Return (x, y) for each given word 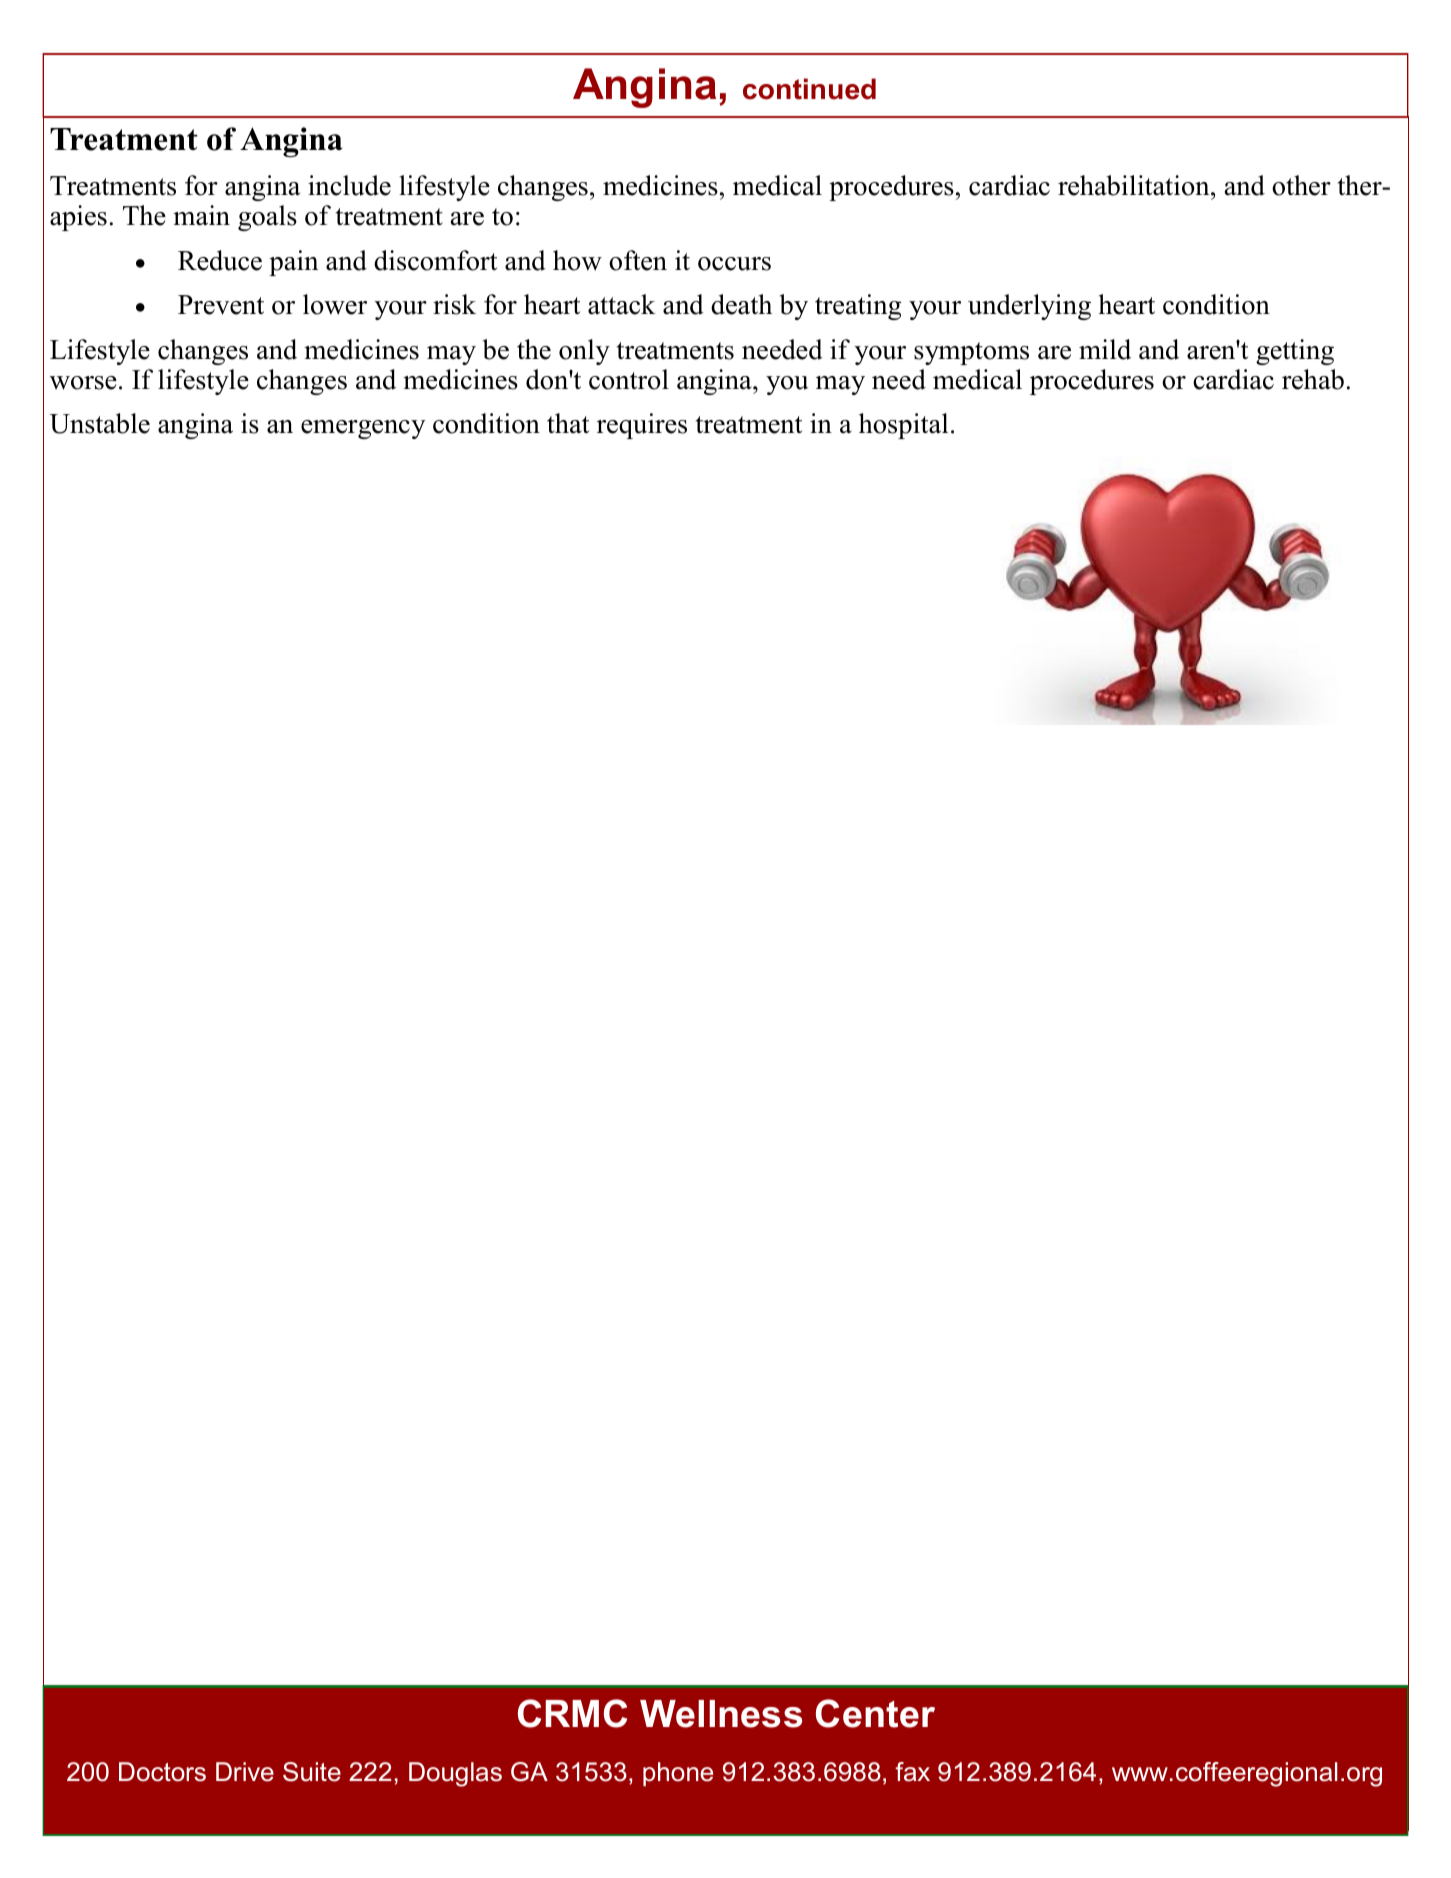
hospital (903, 426)
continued (809, 89)
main (201, 215)
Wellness (721, 1714)
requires (642, 426)
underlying (1029, 307)
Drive (245, 1772)
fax (912, 1772)
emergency (363, 429)
